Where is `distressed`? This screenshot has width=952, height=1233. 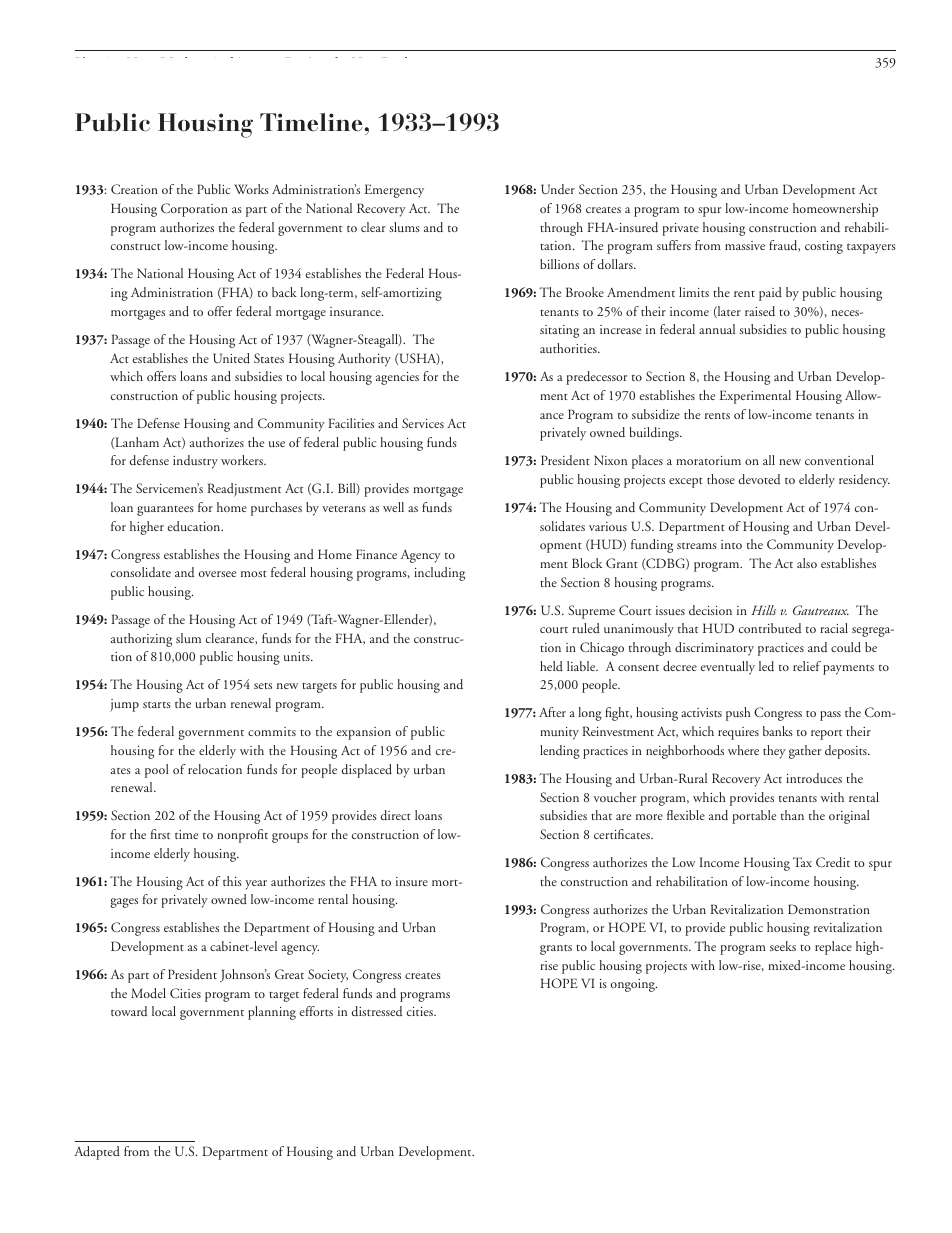
distressed is located at coordinates (376, 1011).
